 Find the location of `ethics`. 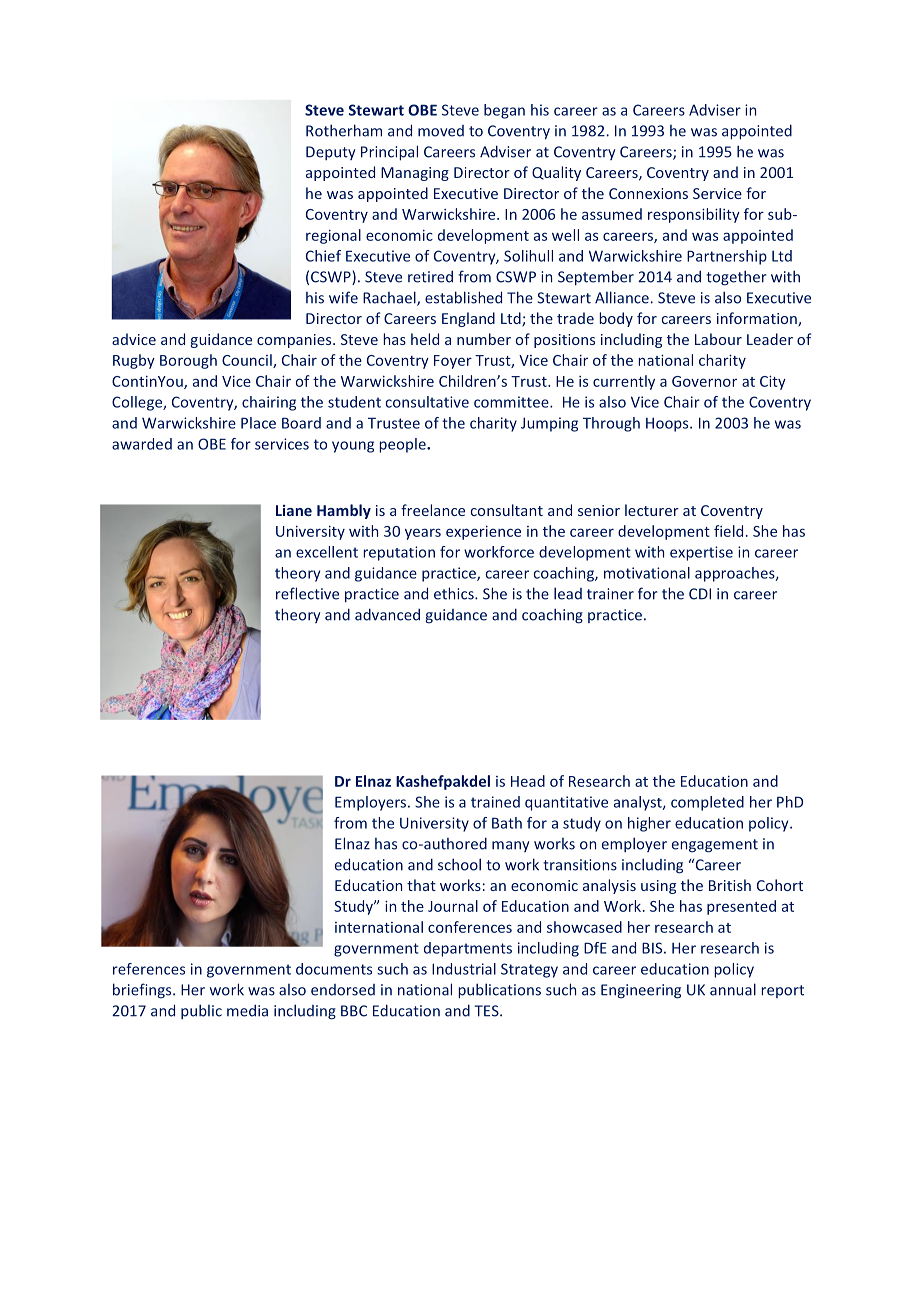

ethics is located at coordinates (455, 593).
